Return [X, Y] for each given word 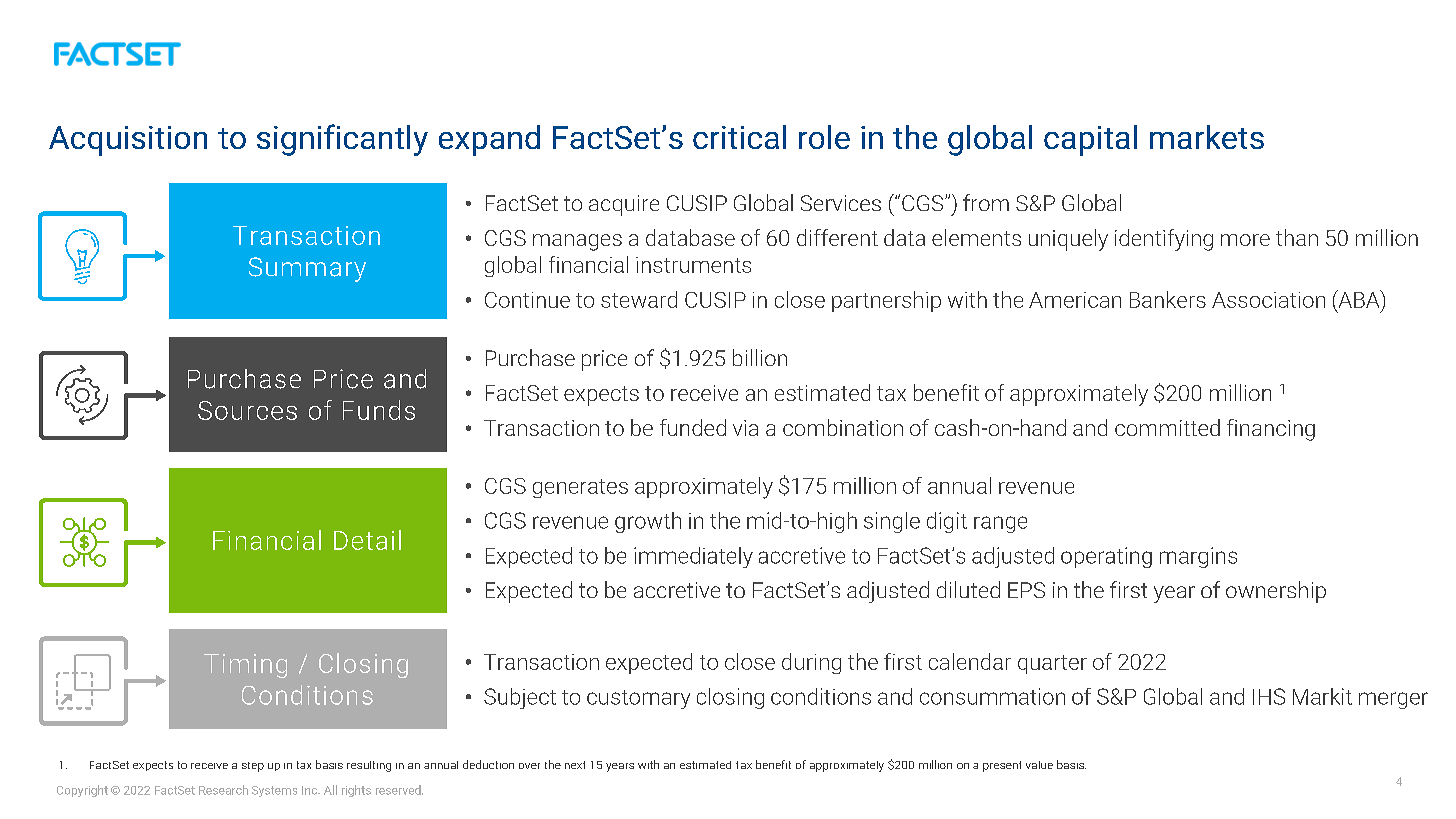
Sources [247, 410]
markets [1207, 137]
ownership [1276, 592]
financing [1271, 430]
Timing [245, 666]
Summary [307, 269]
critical [739, 137]
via [745, 428]
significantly [342, 140]
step [253, 767]
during [811, 663]
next [575, 765]
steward [639, 299]
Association [1268, 300]
